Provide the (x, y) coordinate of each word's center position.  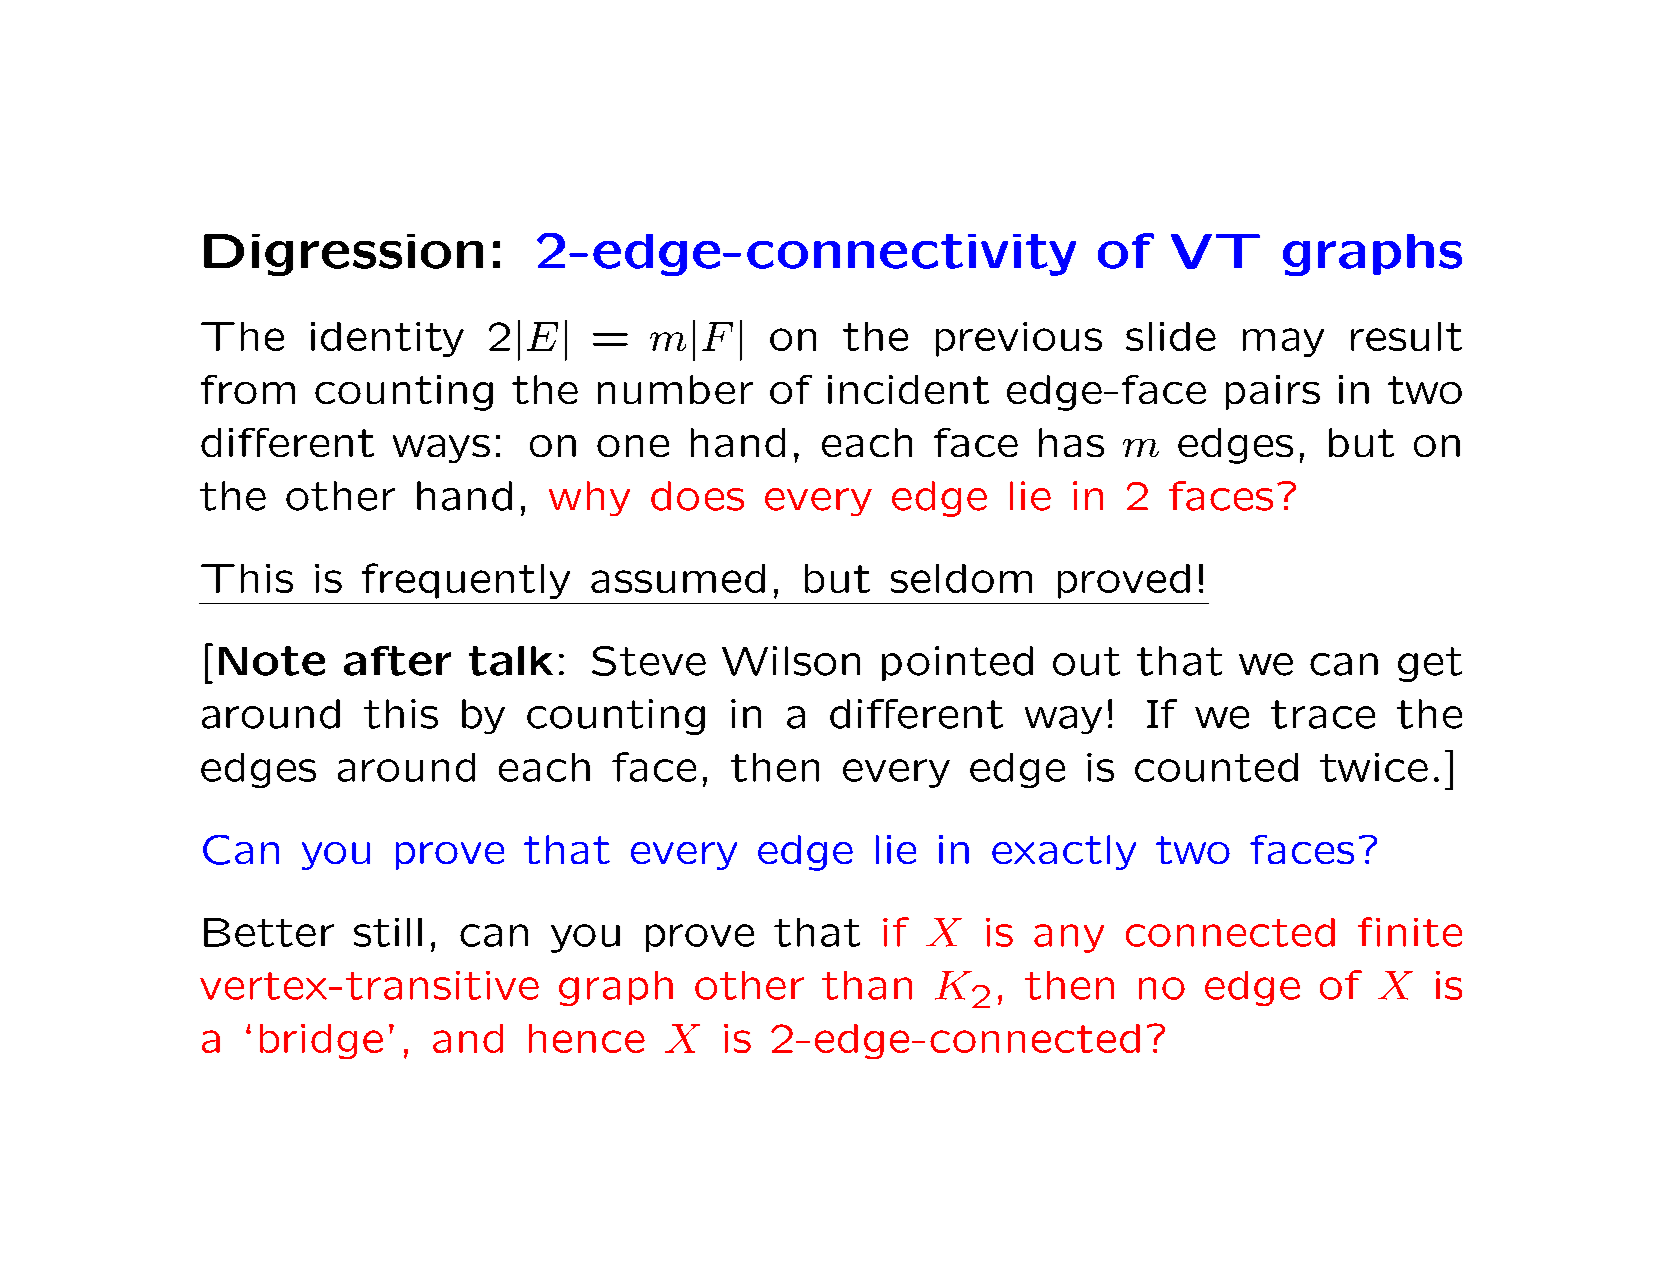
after (397, 661)
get (1430, 664)
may (1283, 342)
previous (1019, 339)
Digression (343, 255)
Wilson (791, 661)
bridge (321, 1041)
